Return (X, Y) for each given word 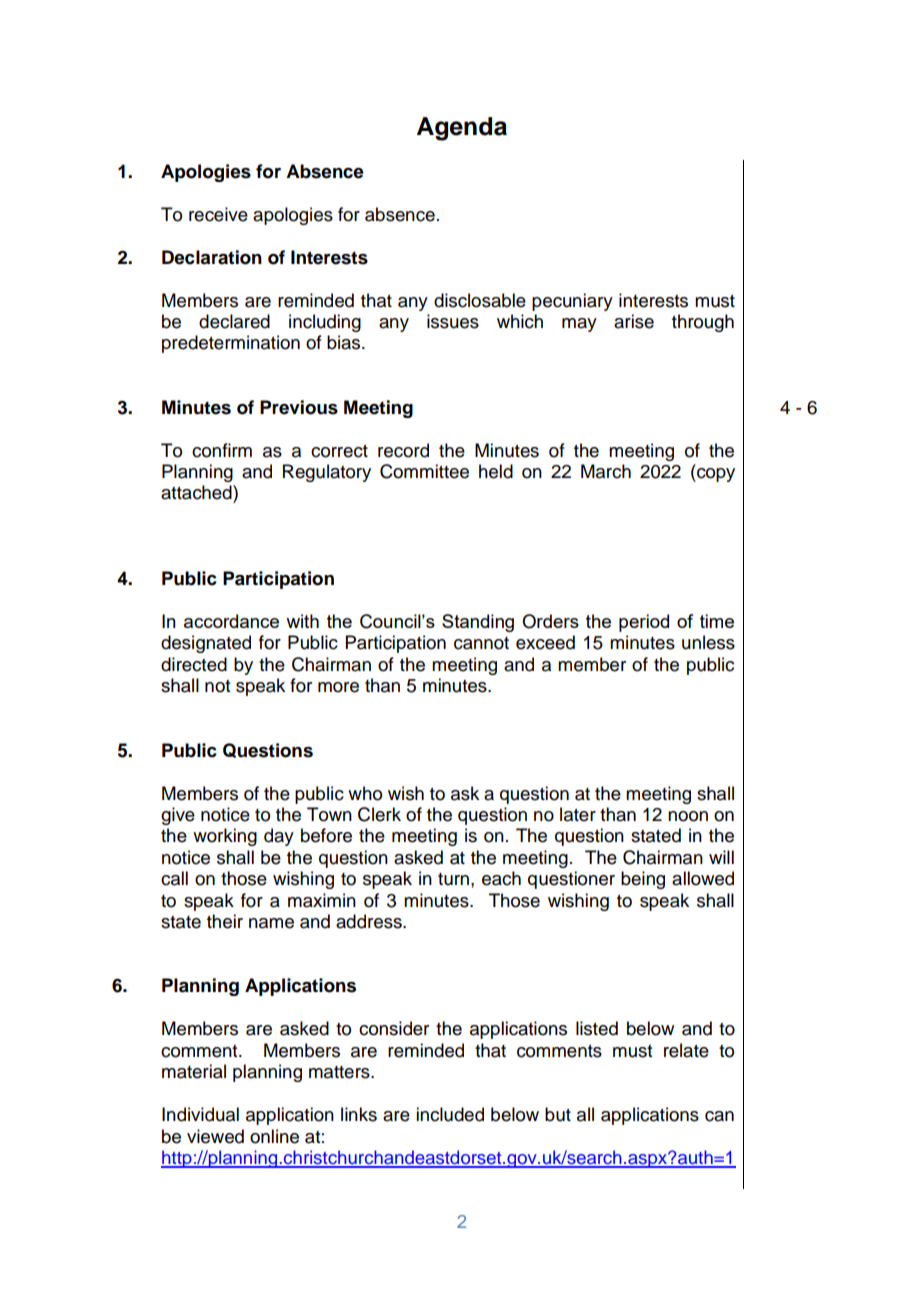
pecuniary (572, 302)
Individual (200, 1114)
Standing (478, 623)
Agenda (462, 129)
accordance (231, 621)
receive (218, 214)
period (644, 623)
